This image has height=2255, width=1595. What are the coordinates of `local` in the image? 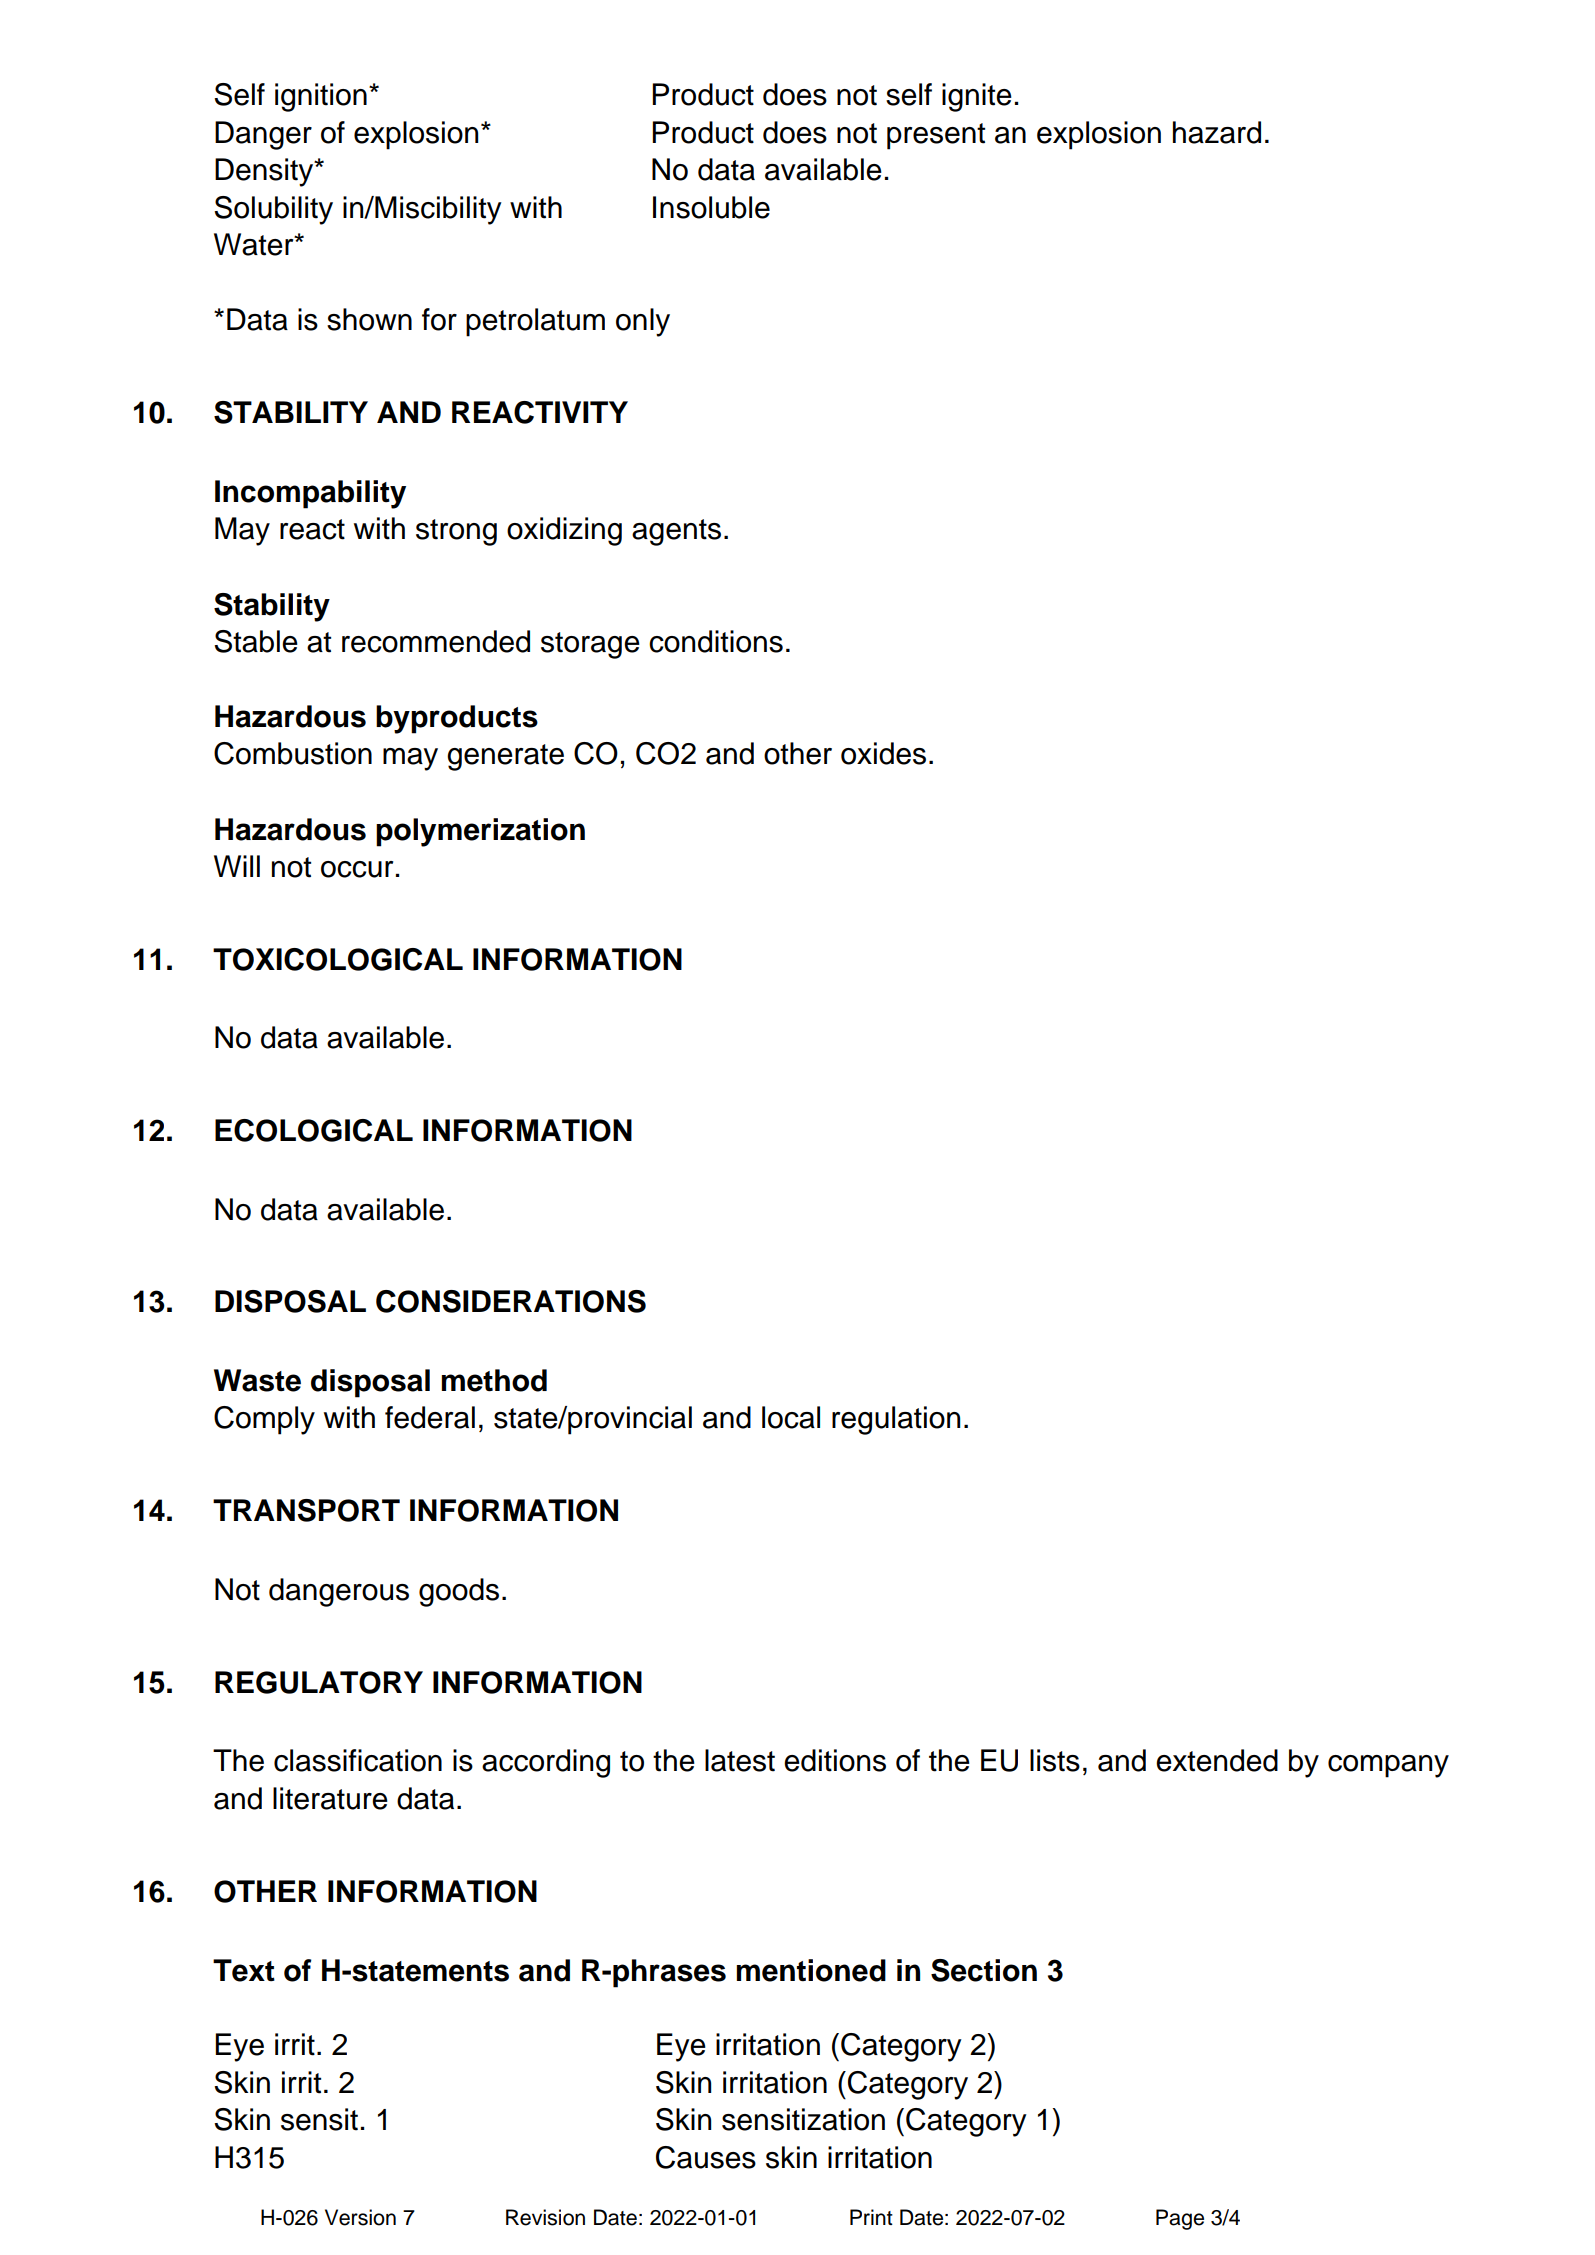 It's located at (791, 1417).
